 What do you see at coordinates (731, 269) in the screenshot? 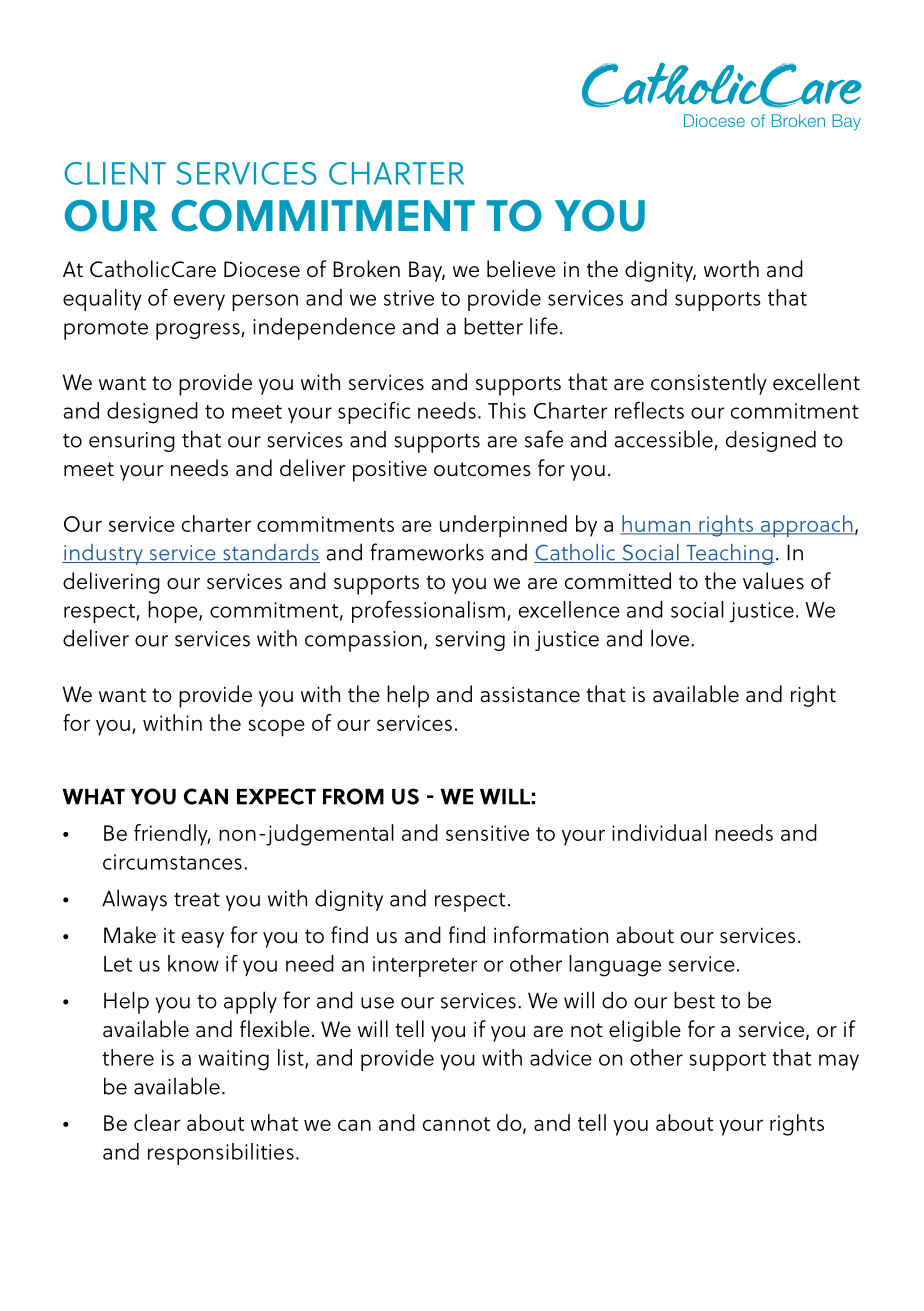
I see `worth` at bounding box center [731, 269].
